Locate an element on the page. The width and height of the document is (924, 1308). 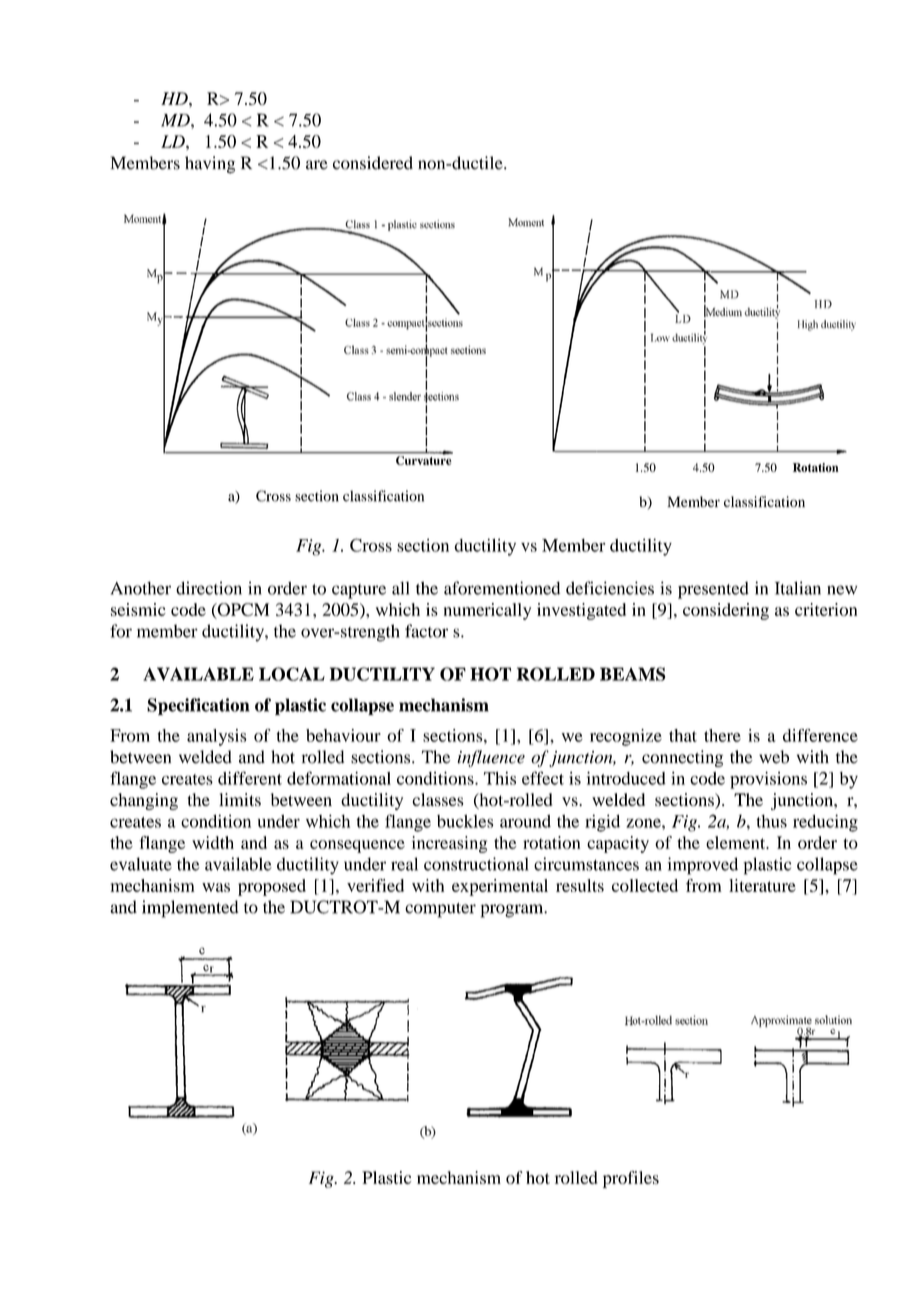
considered is located at coordinates (373, 163).
